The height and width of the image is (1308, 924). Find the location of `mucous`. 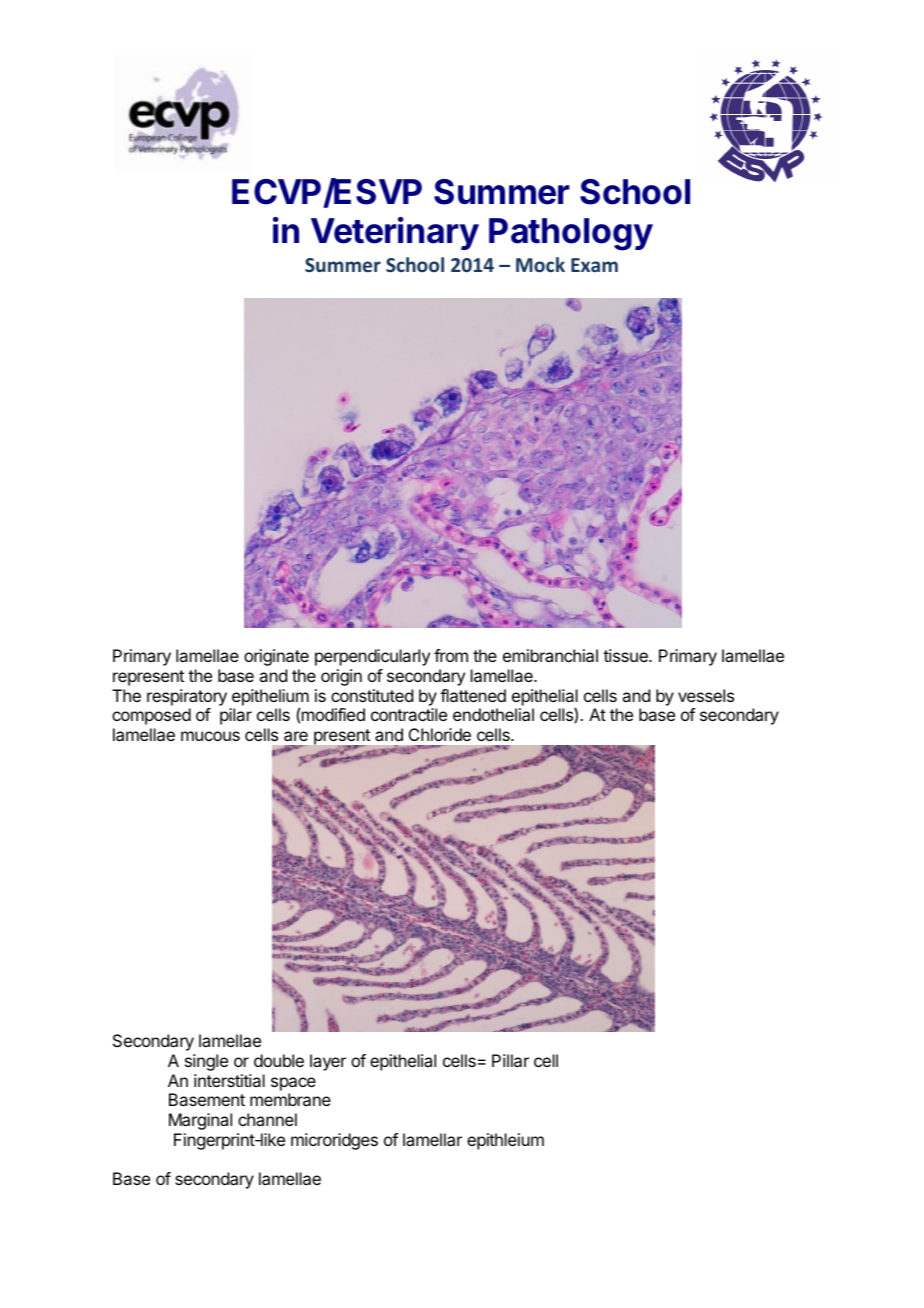

mucous is located at coordinates (210, 736).
